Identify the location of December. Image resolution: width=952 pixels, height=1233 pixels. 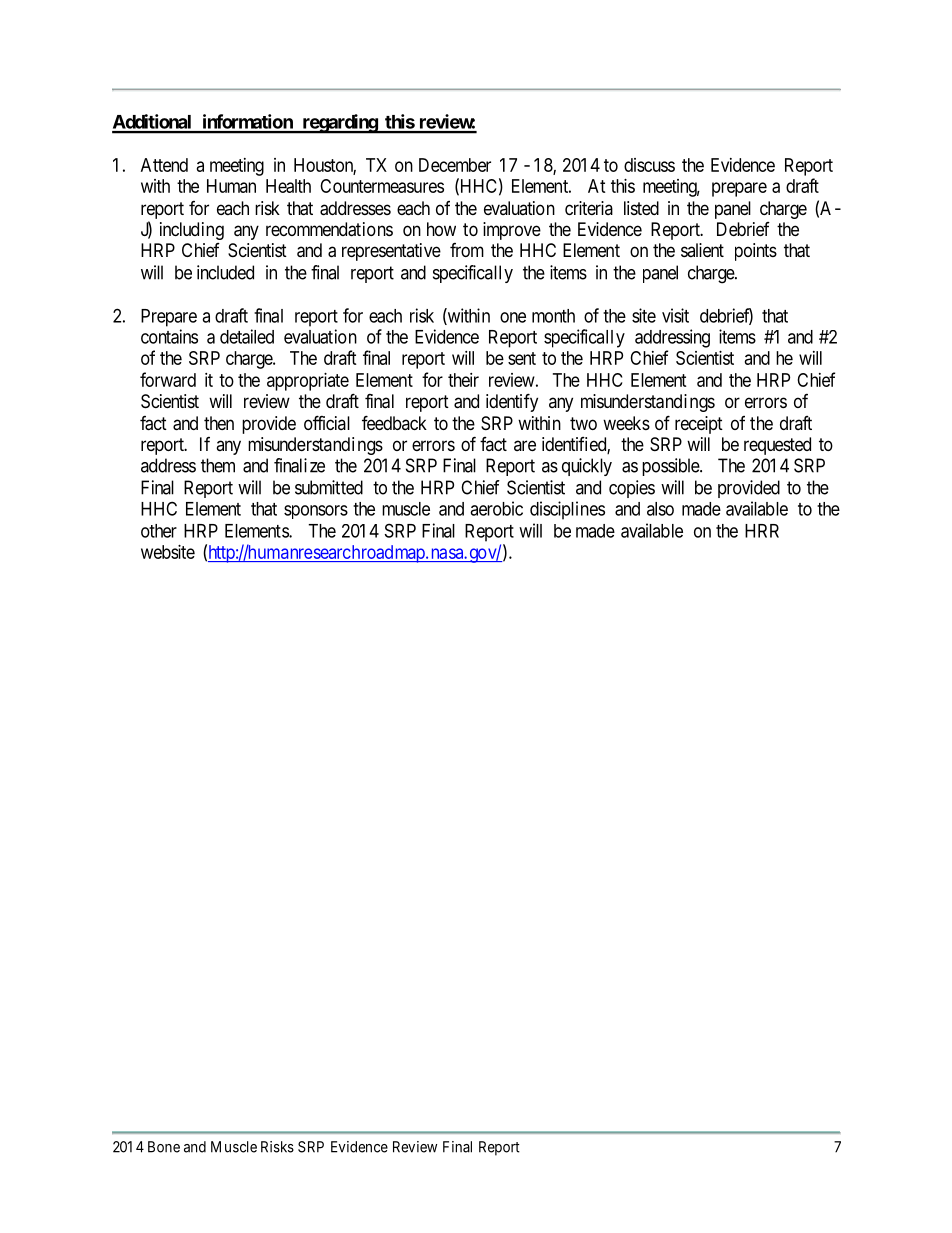
(455, 165).
